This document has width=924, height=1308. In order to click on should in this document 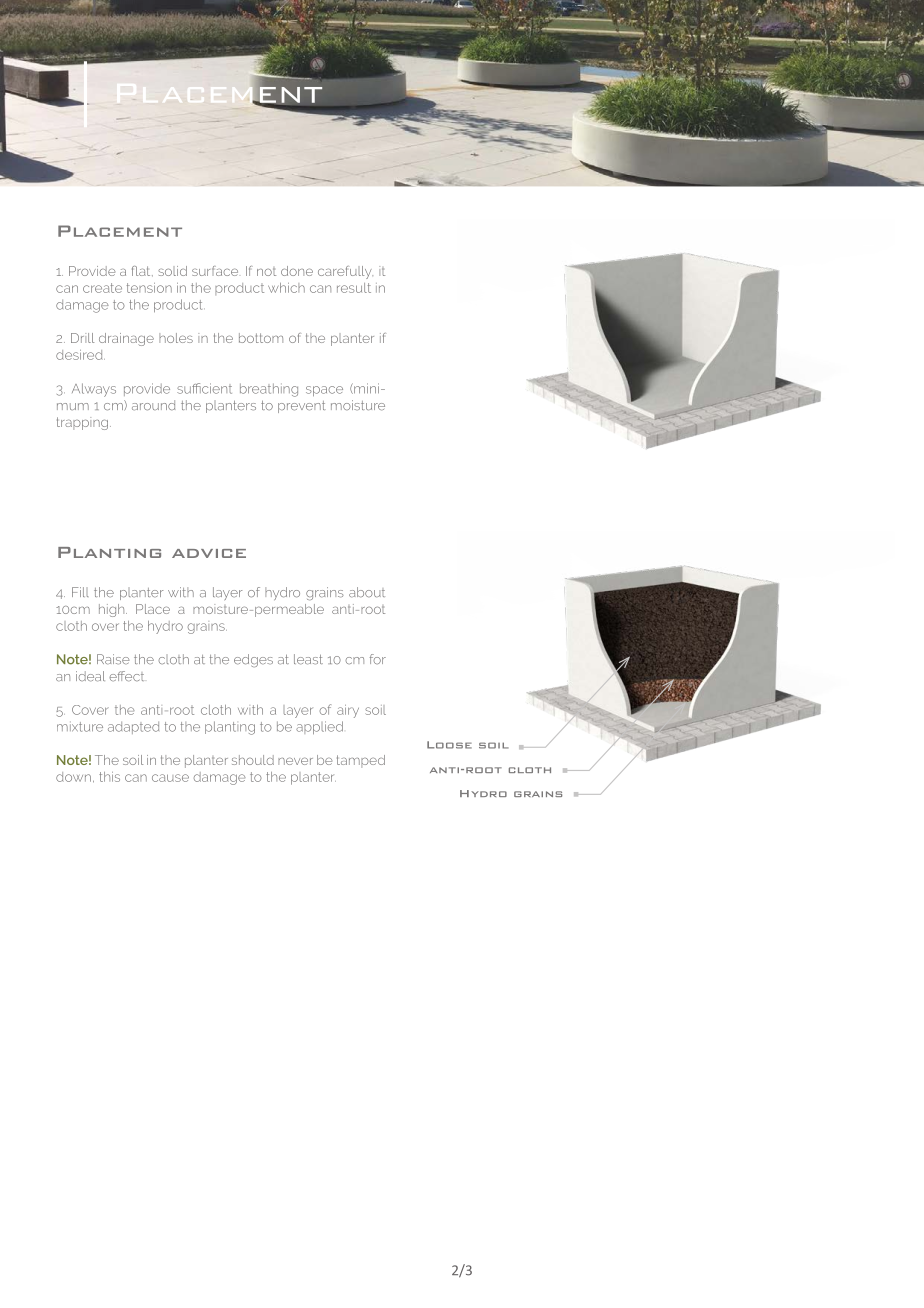, I will do `click(253, 760)`.
